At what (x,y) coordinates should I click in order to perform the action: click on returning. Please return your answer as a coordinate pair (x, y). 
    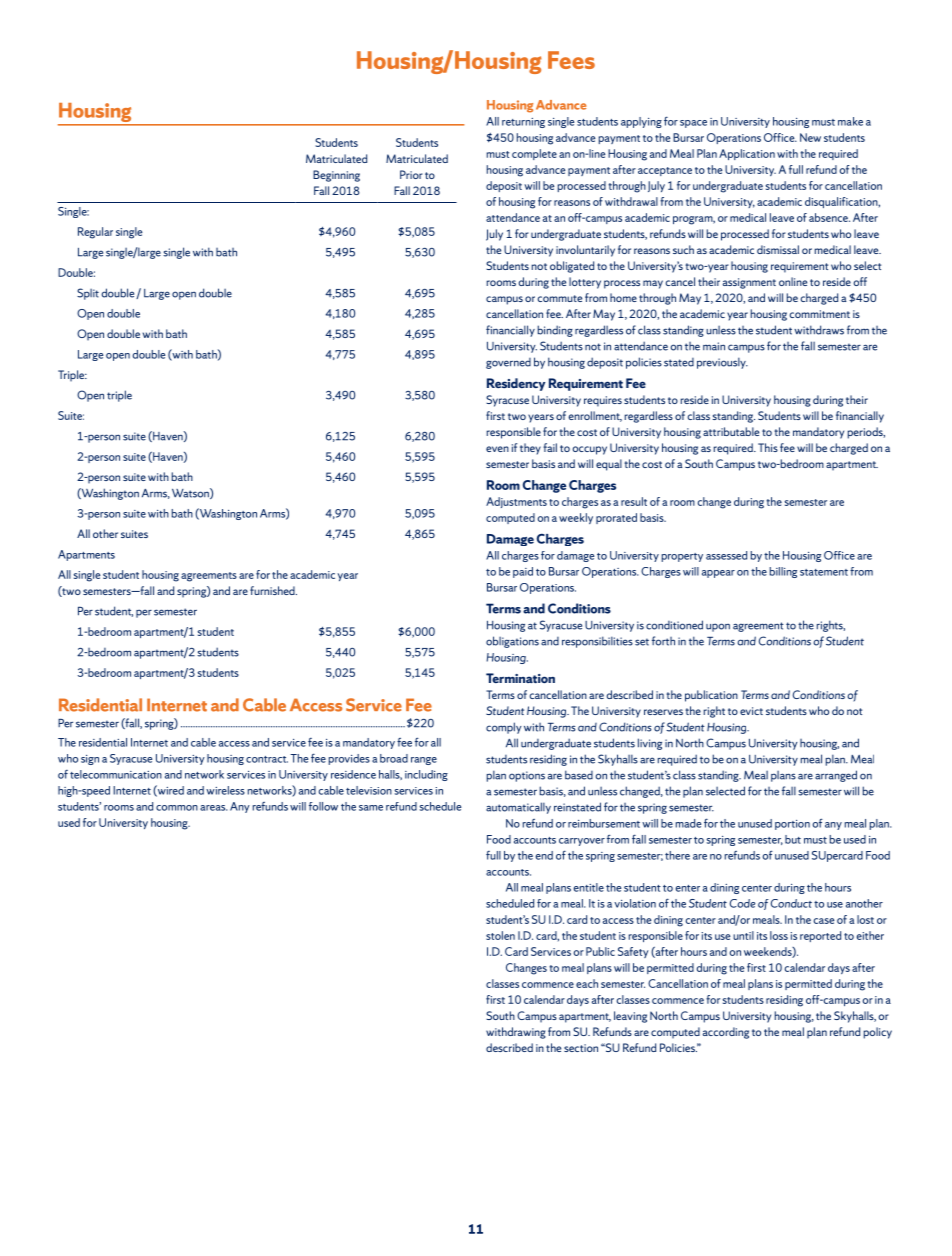
    Looking at the image, I should click on (523, 123).
